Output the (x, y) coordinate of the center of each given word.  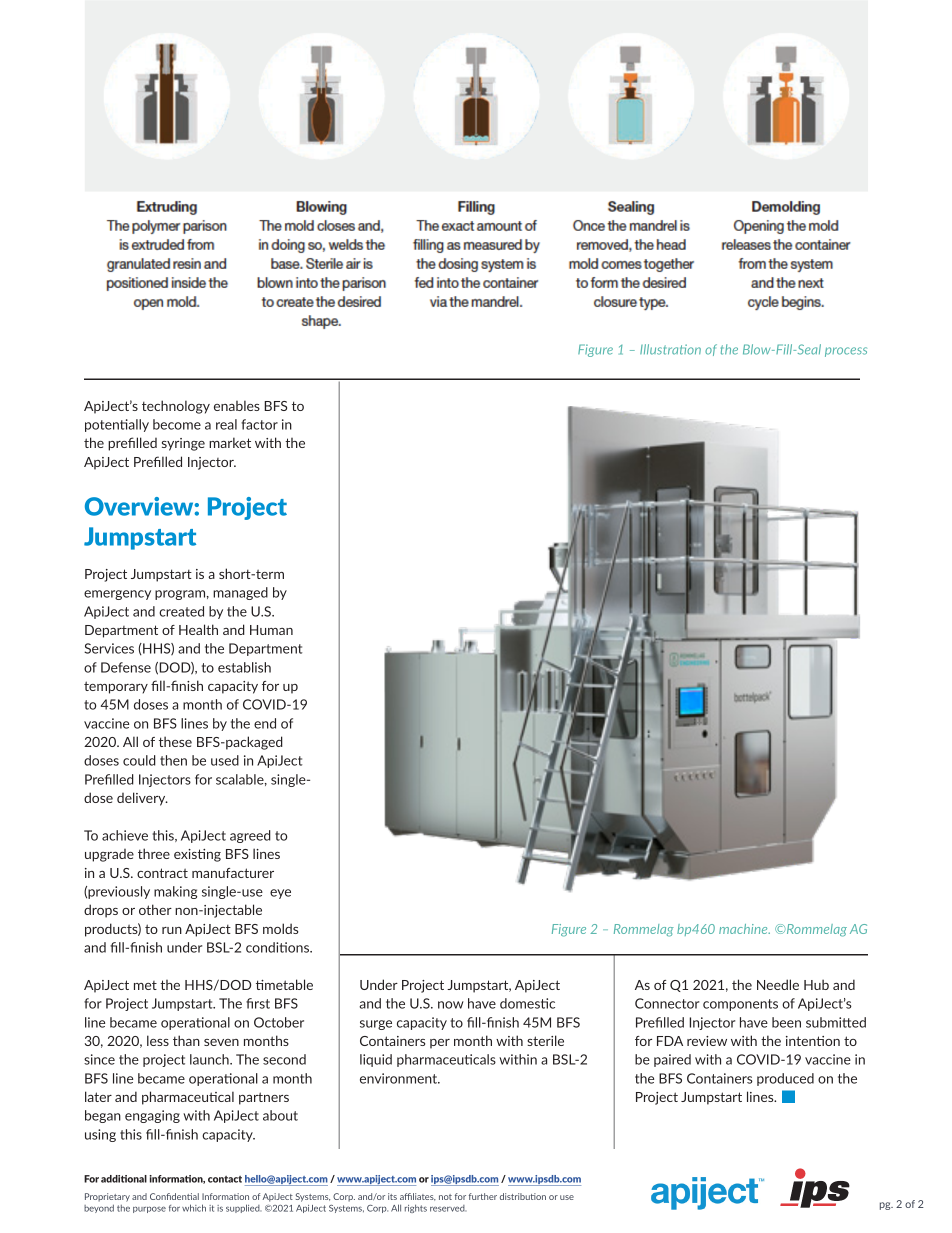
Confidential (174, 1196)
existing (197, 855)
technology (176, 407)
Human (271, 630)
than (186, 1040)
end (265, 723)
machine (744, 929)
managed (240, 593)
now (451, 1005)
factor (259, 424)
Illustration (670, 349)
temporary (116, 687)
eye (280, 894)
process (846, 352)
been (786, 1022)
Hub (816, 984)
